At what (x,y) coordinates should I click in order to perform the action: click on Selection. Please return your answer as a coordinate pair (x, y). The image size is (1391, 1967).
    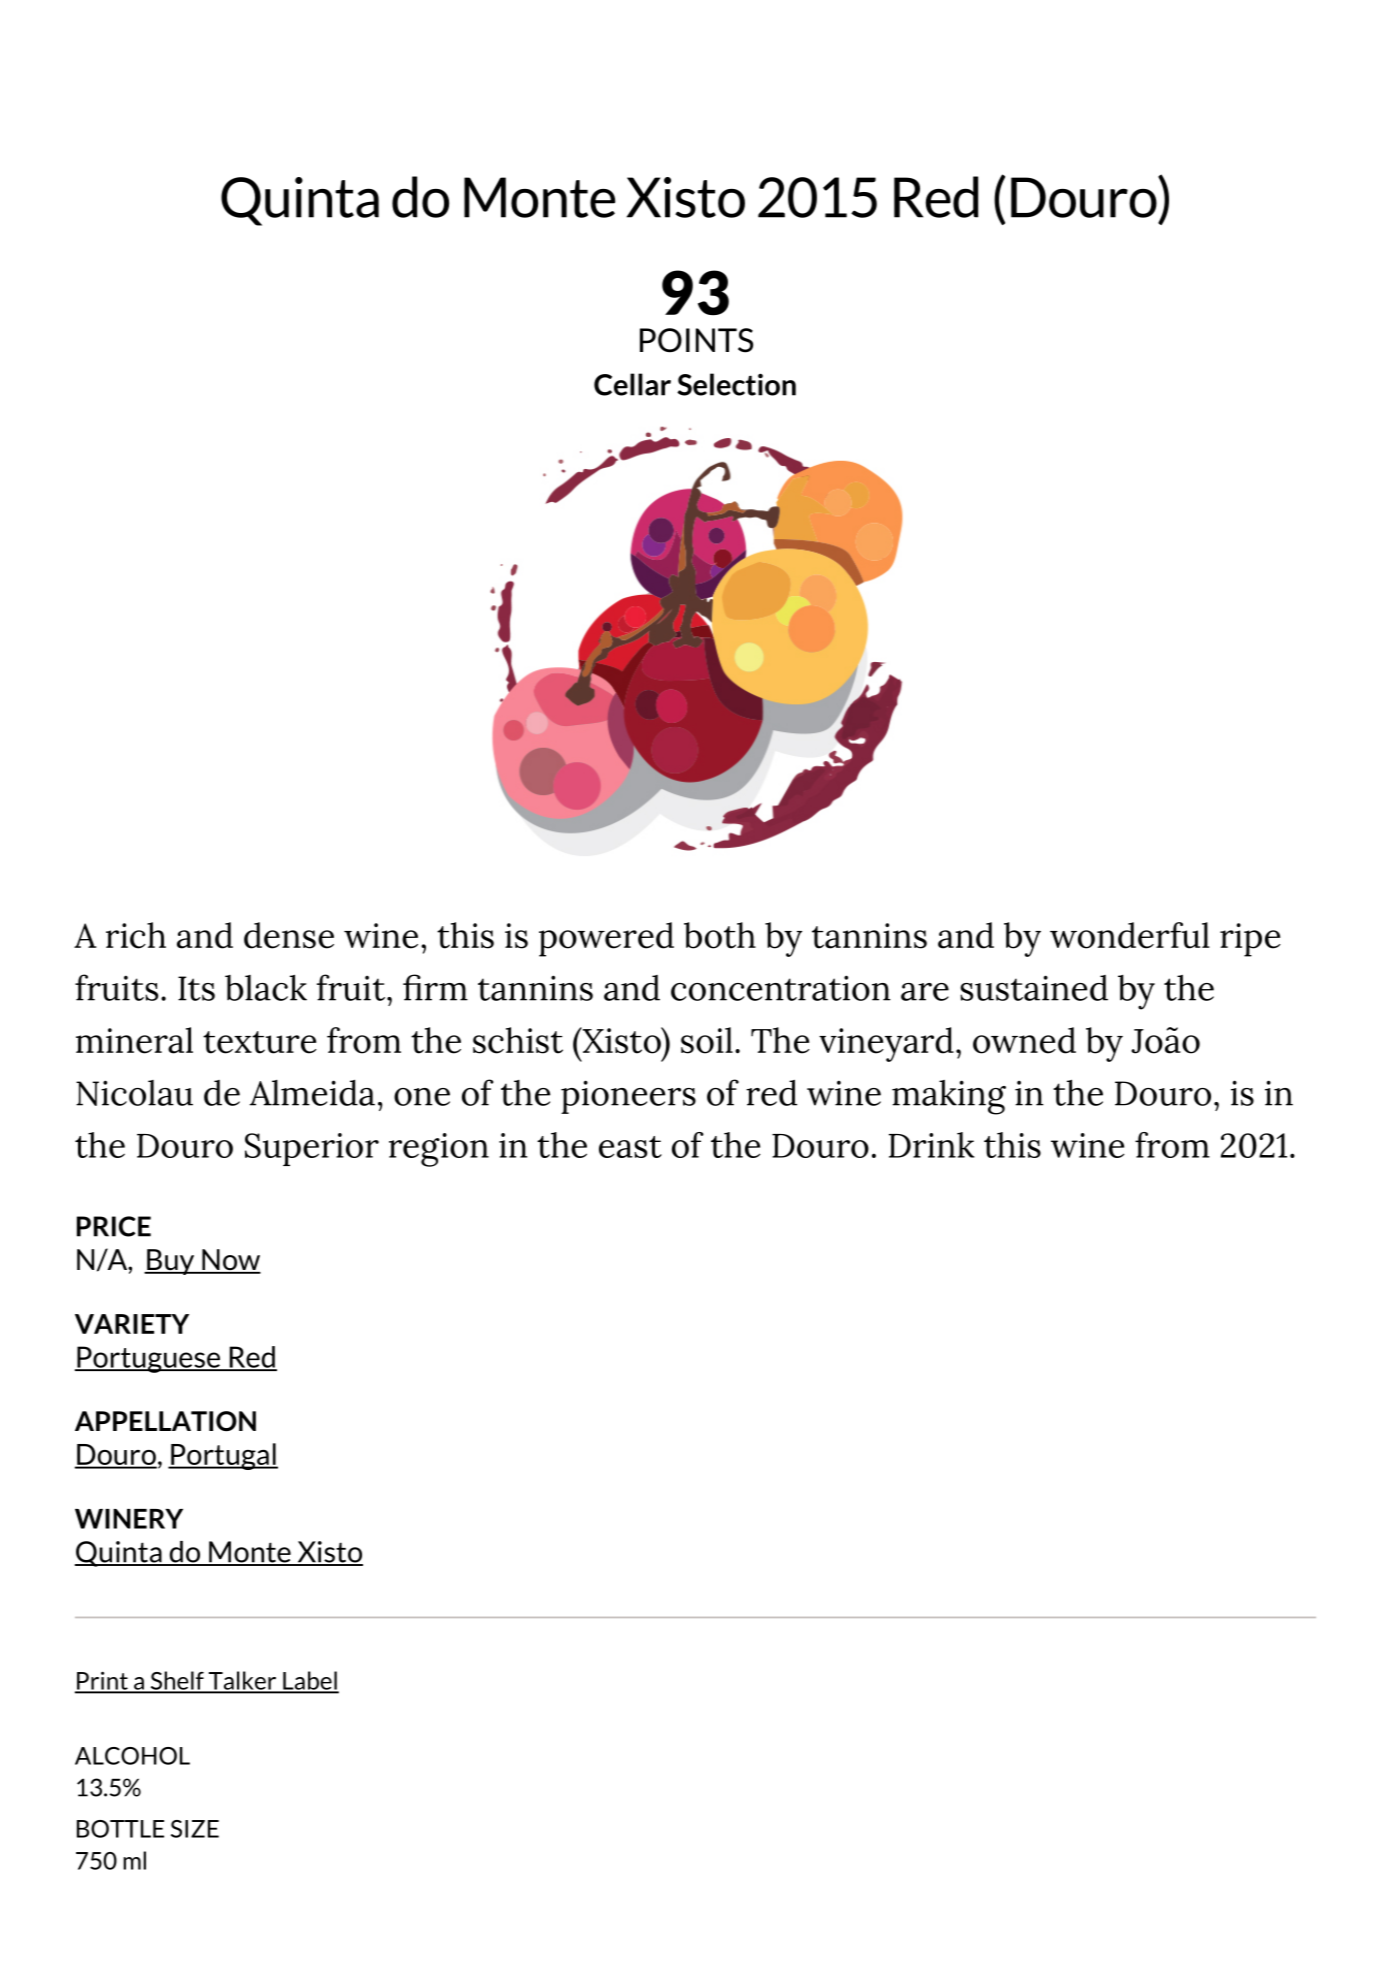
    Looking at the image, I should click on (736, 384).
